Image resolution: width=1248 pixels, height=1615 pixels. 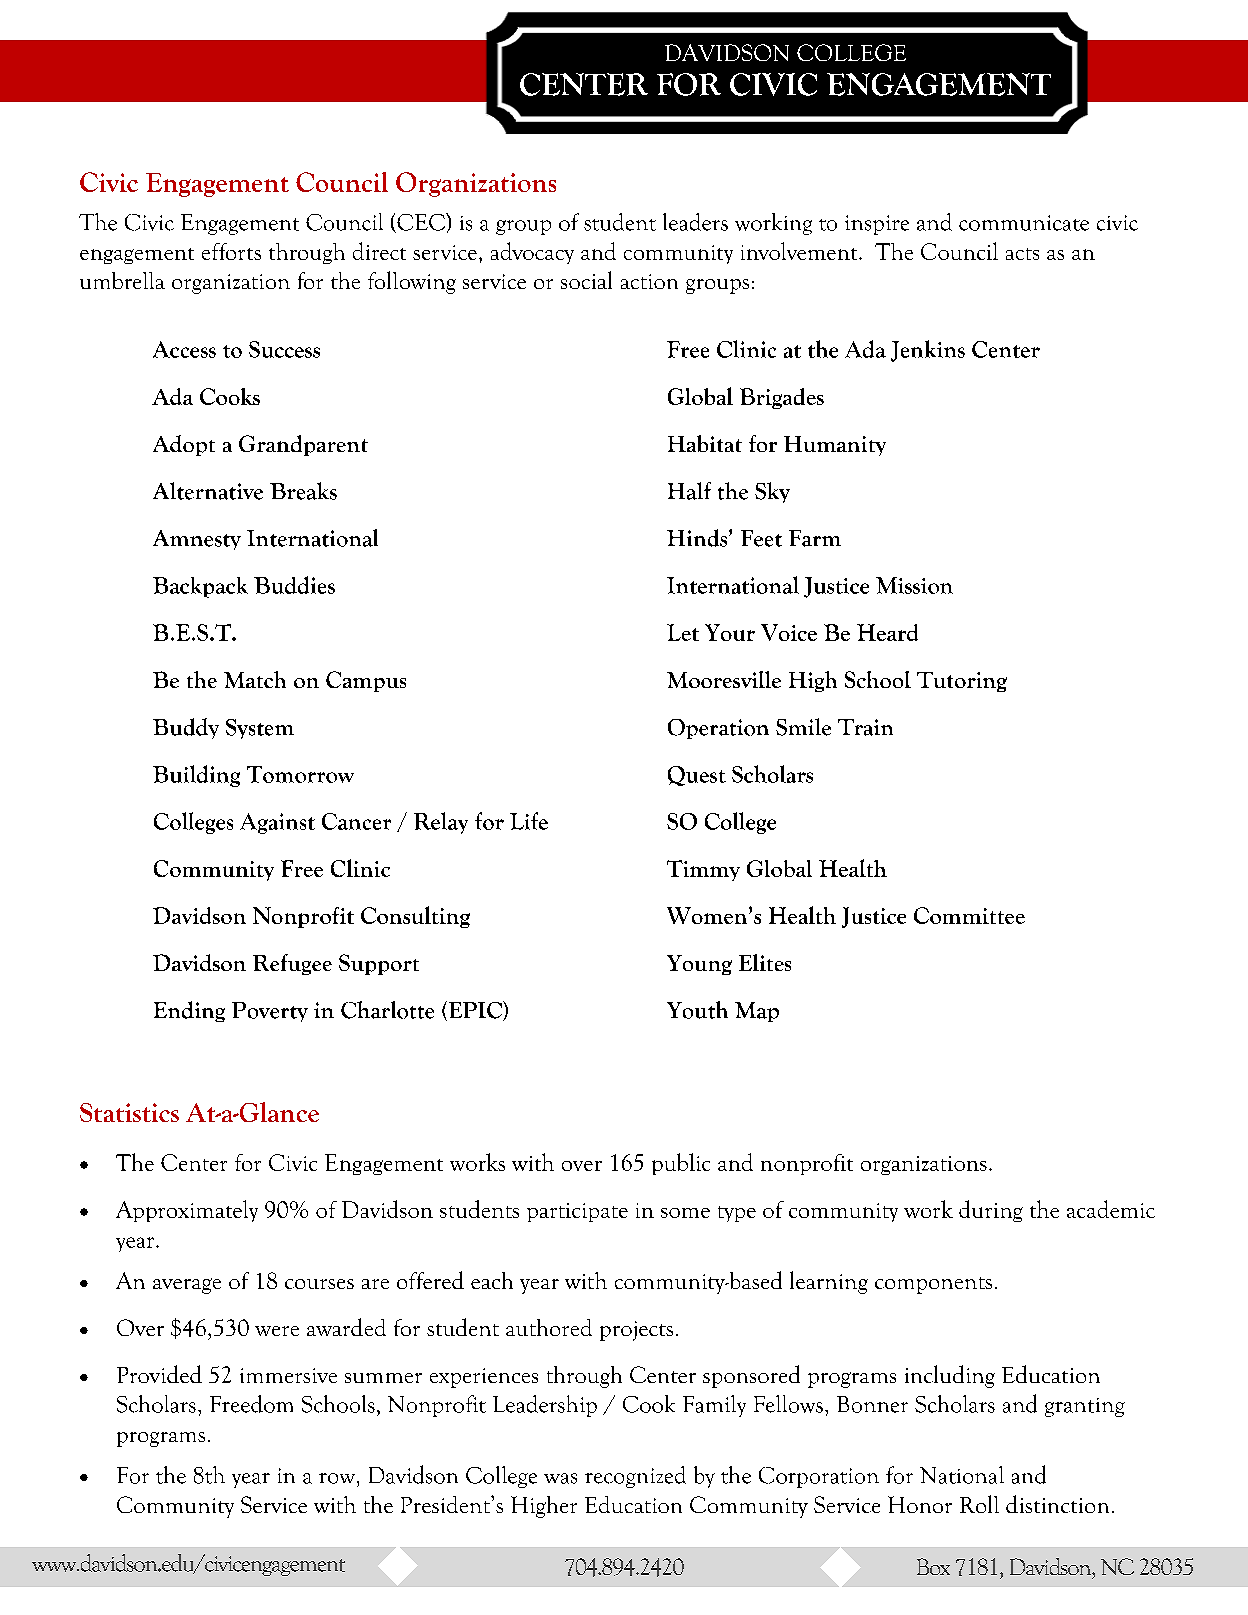 I want to click on acts, so click(x=1022, y=254).
